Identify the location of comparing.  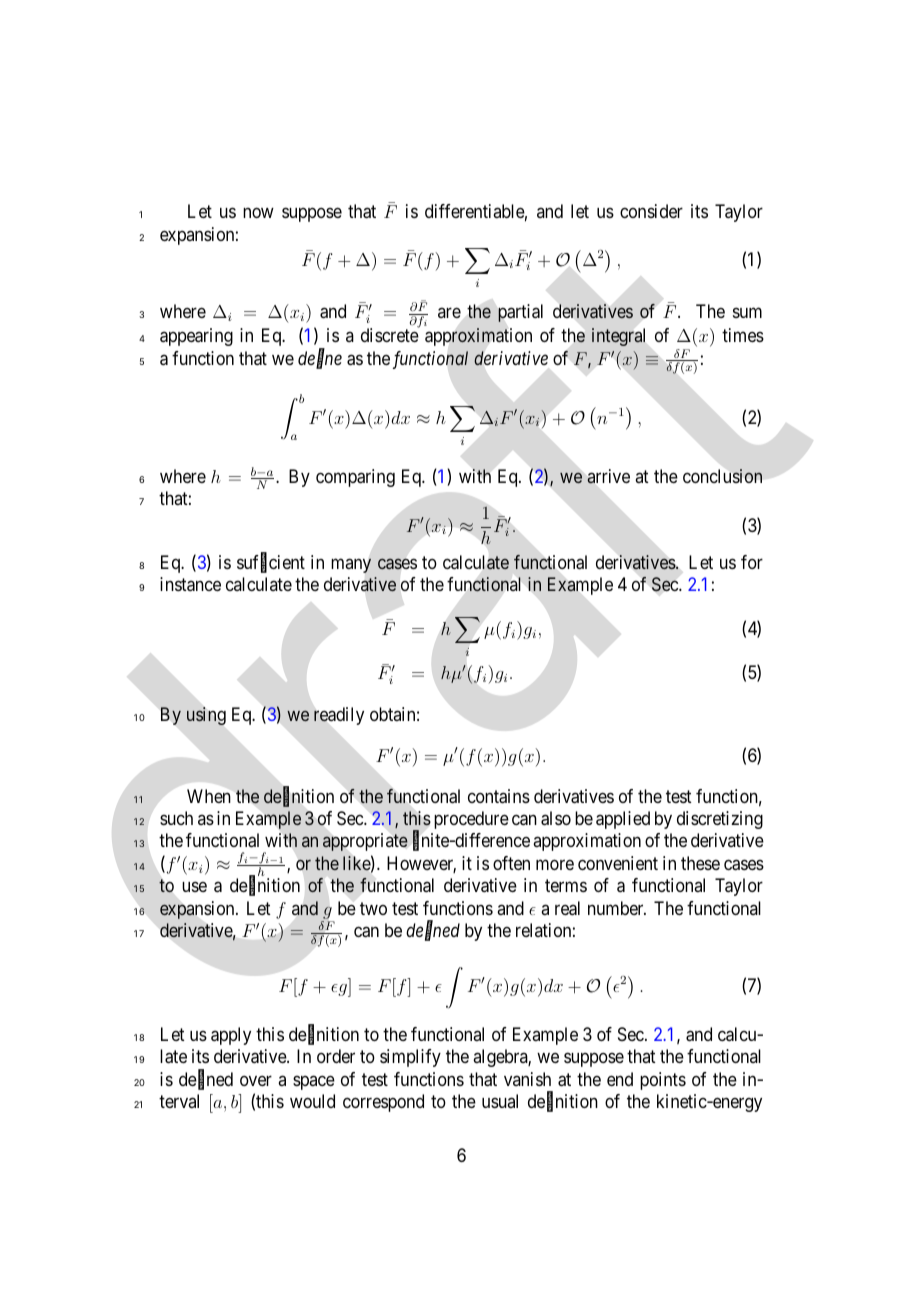
(355, 478).
